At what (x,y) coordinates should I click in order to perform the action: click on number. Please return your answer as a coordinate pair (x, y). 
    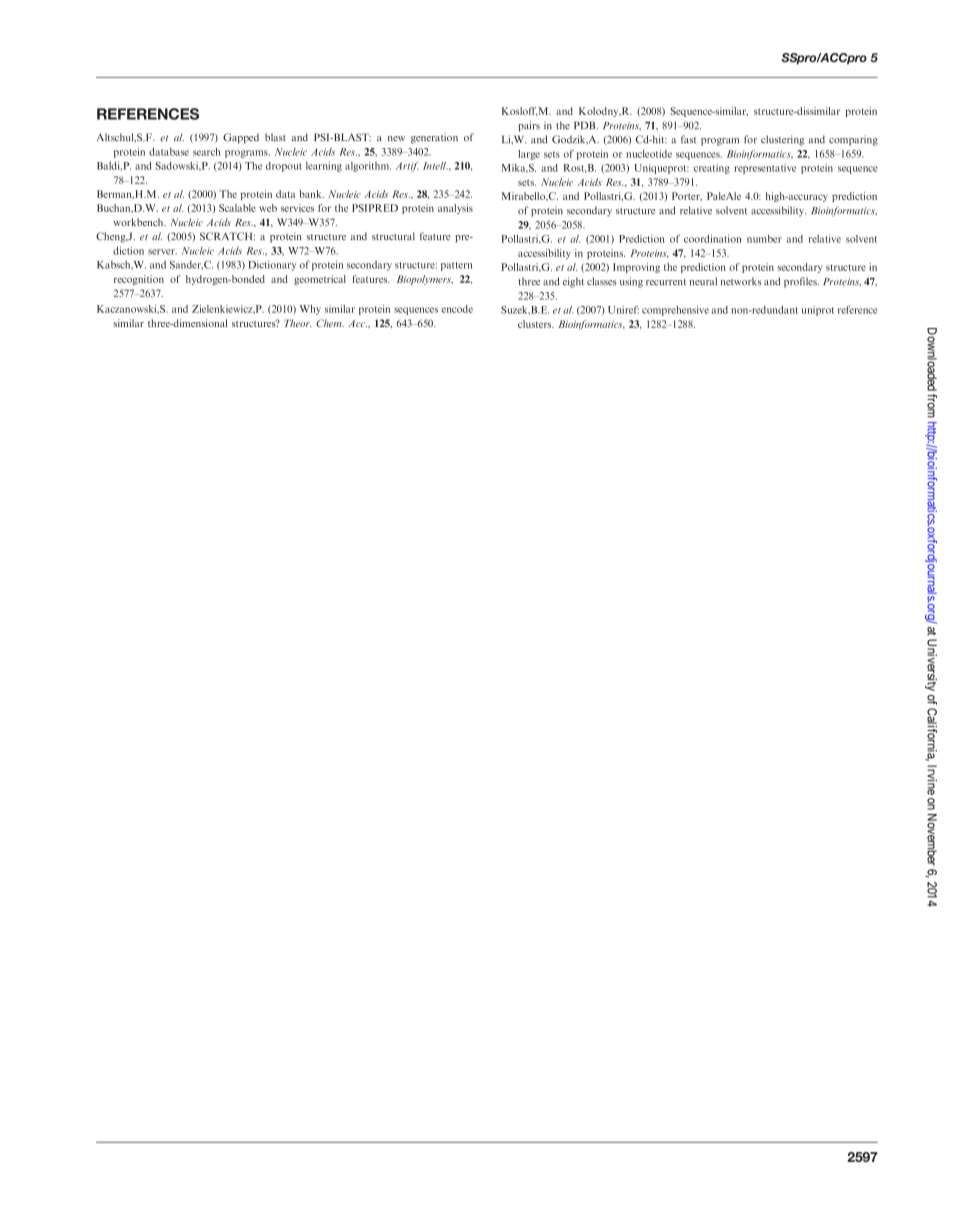
    Looking at the image, I should click on (764, 239).
